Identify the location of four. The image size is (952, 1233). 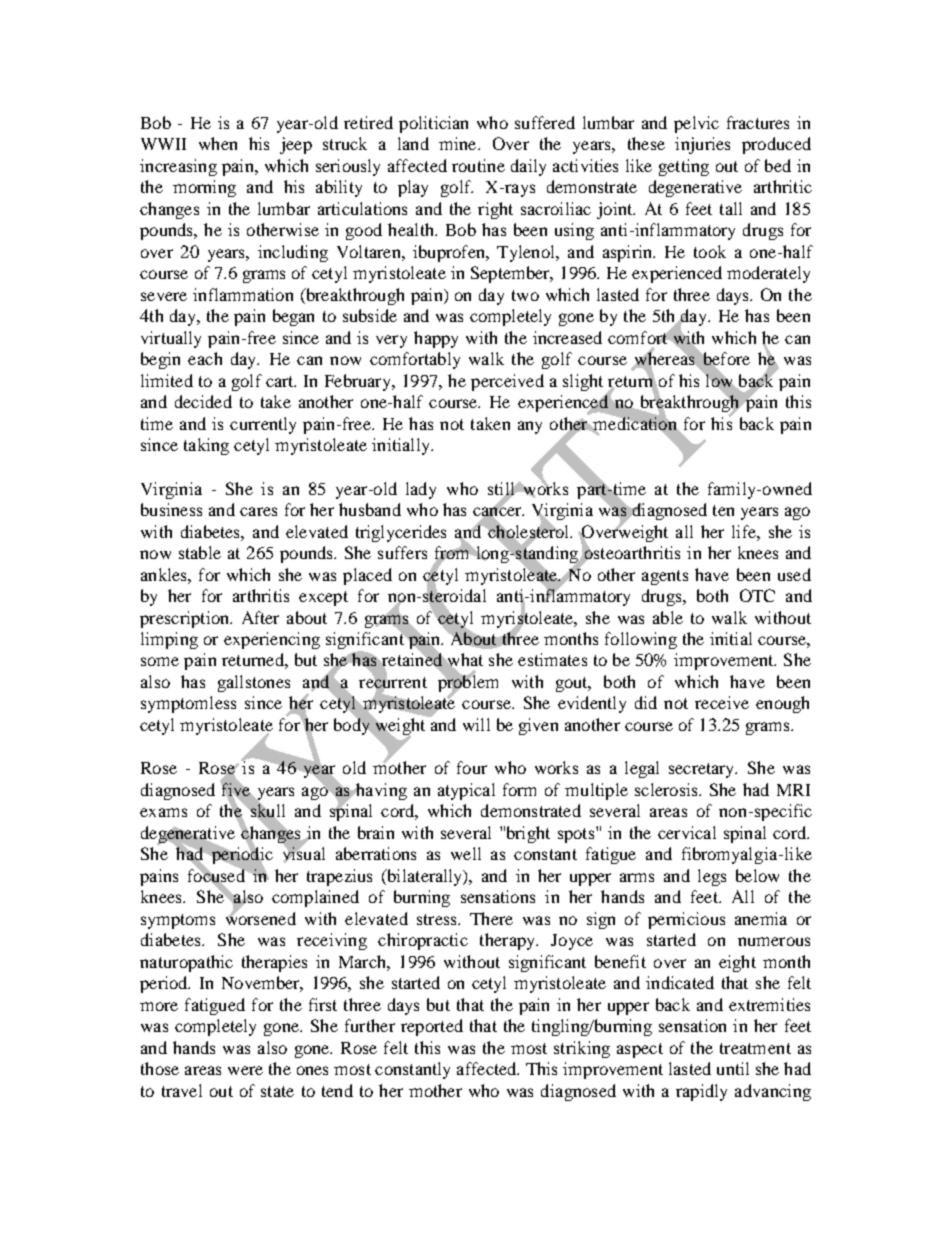
(472, 767).
